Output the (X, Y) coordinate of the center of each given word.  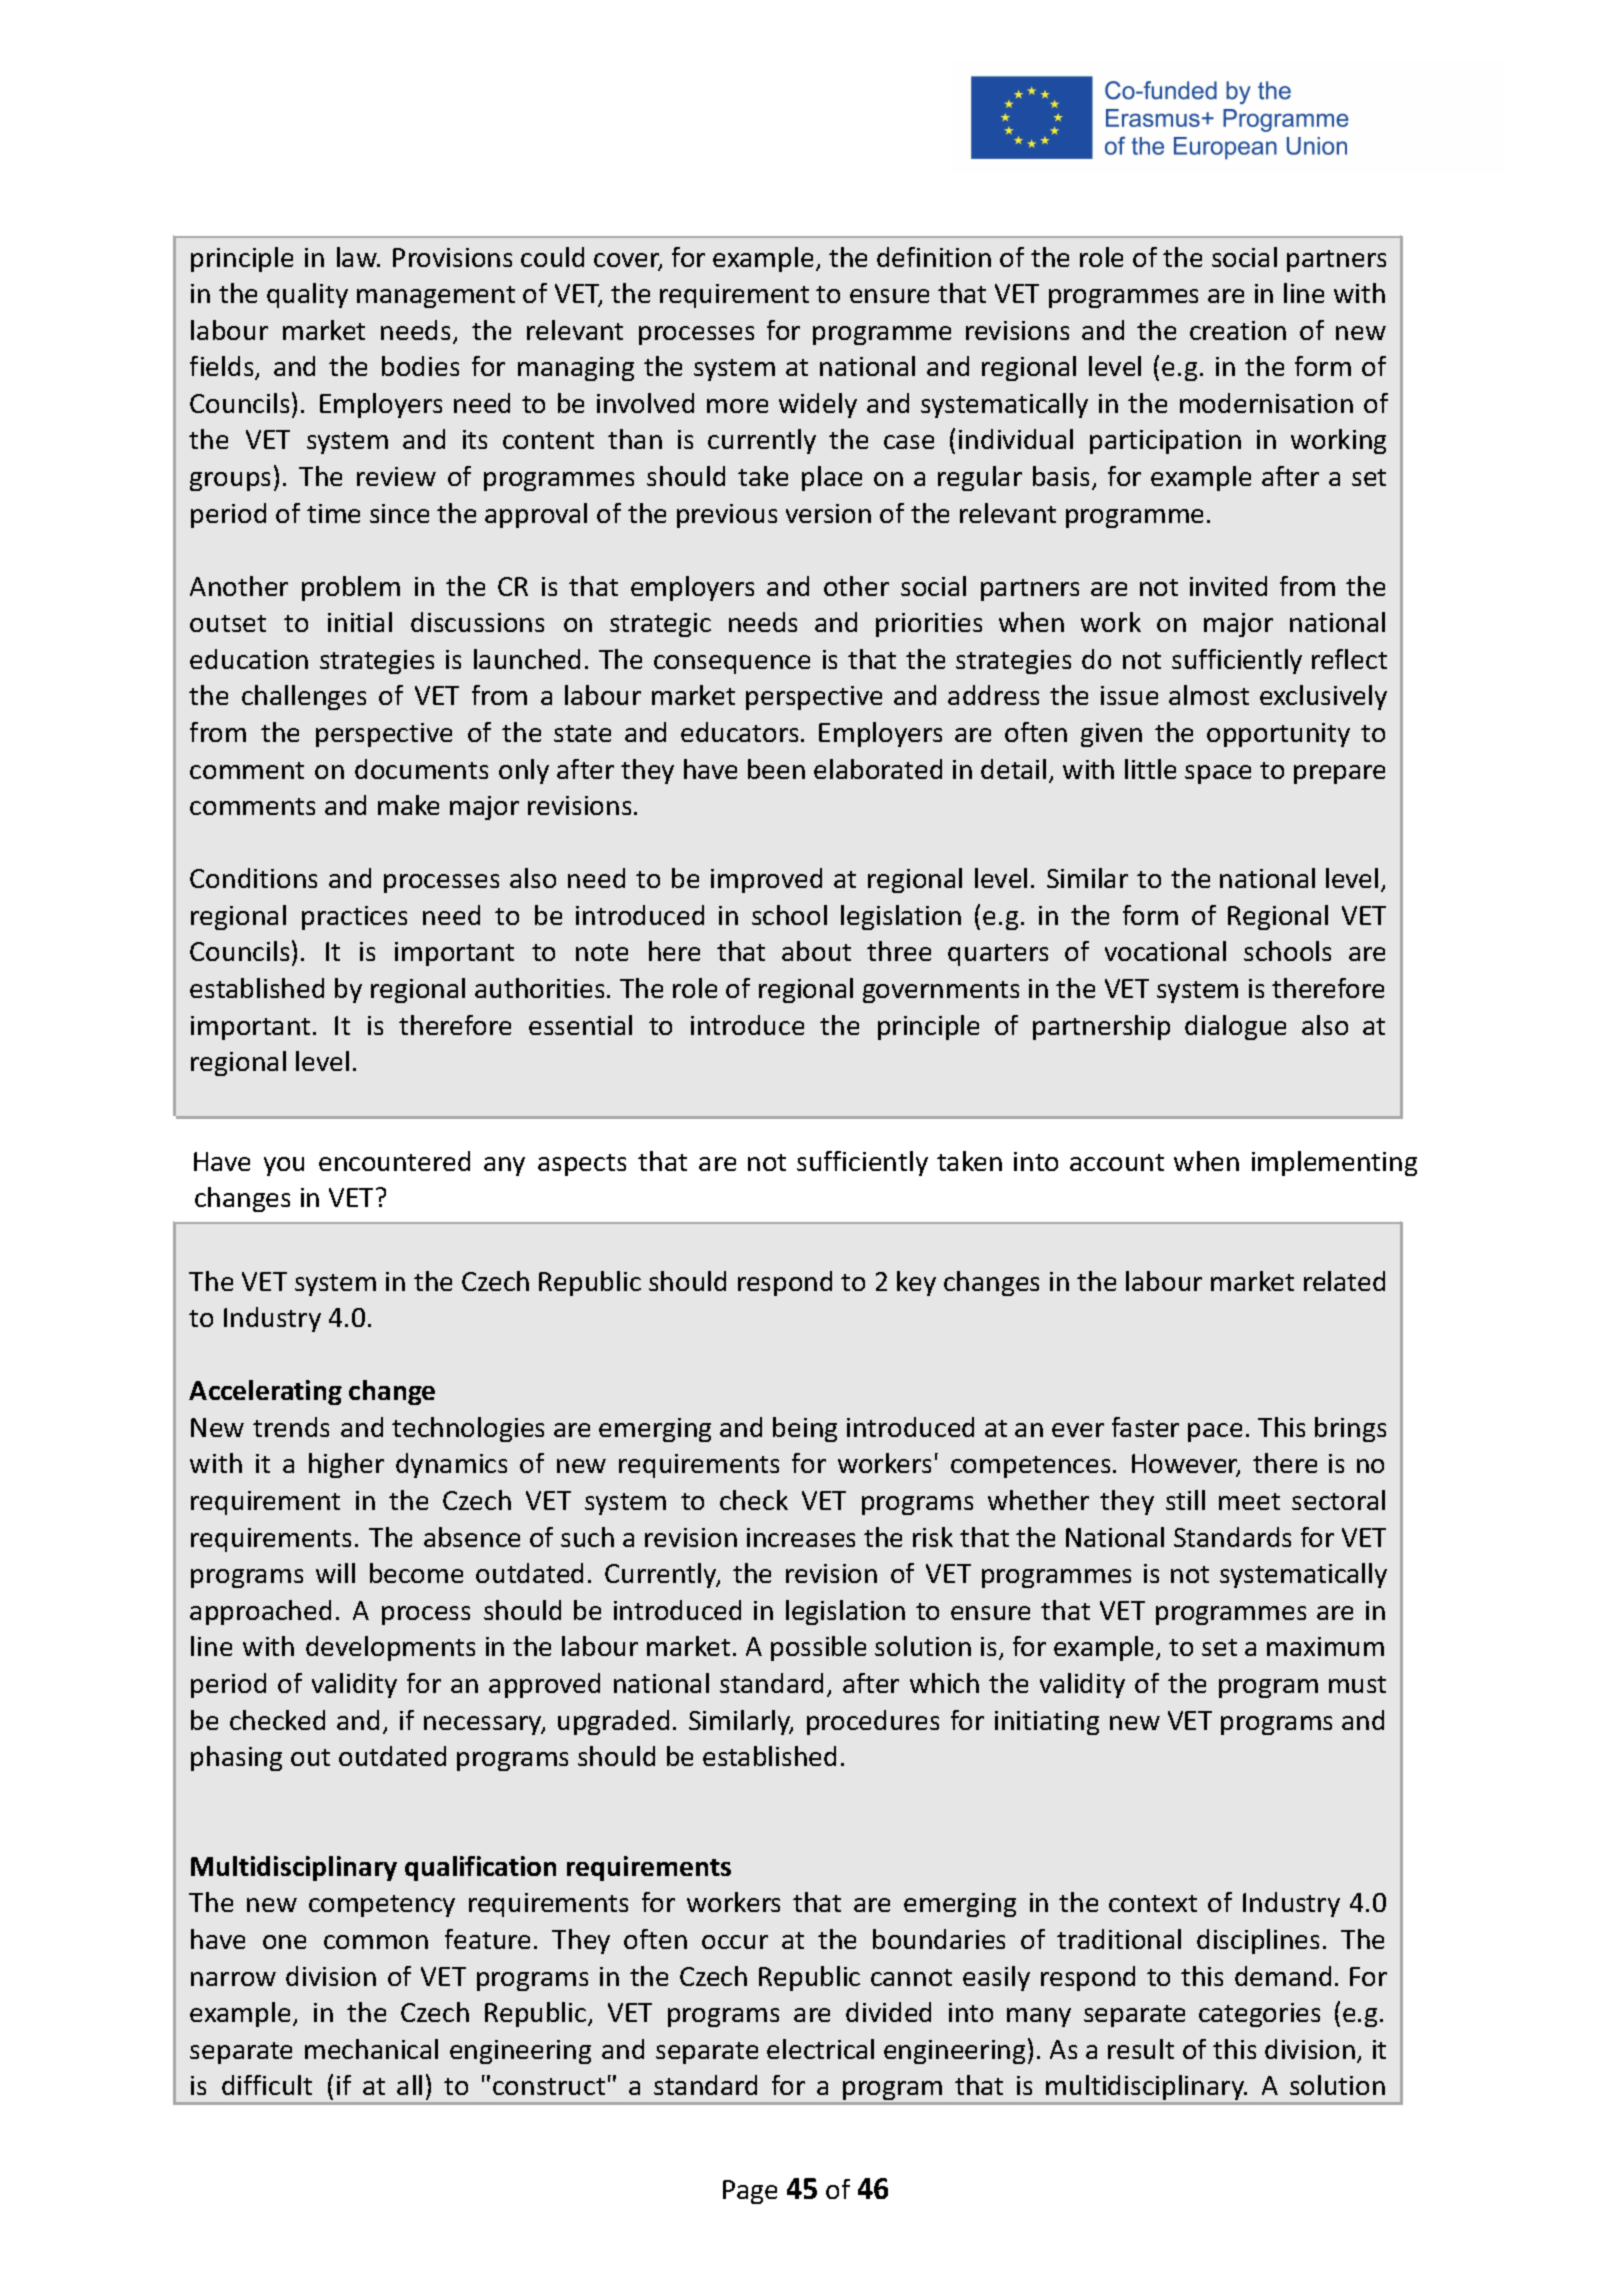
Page (750, 2192)
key (916, 1283)
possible (818, 1648)
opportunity (1278, 735)
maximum (1325, 1646)
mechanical (371, 2049)
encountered (394, 1161)
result (1141, 2049)
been (776, 769)
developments (390, 1648)
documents (421, 769)
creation (1238, 330)
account (1117, 1162)
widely (818, 405)
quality (307, 295)
